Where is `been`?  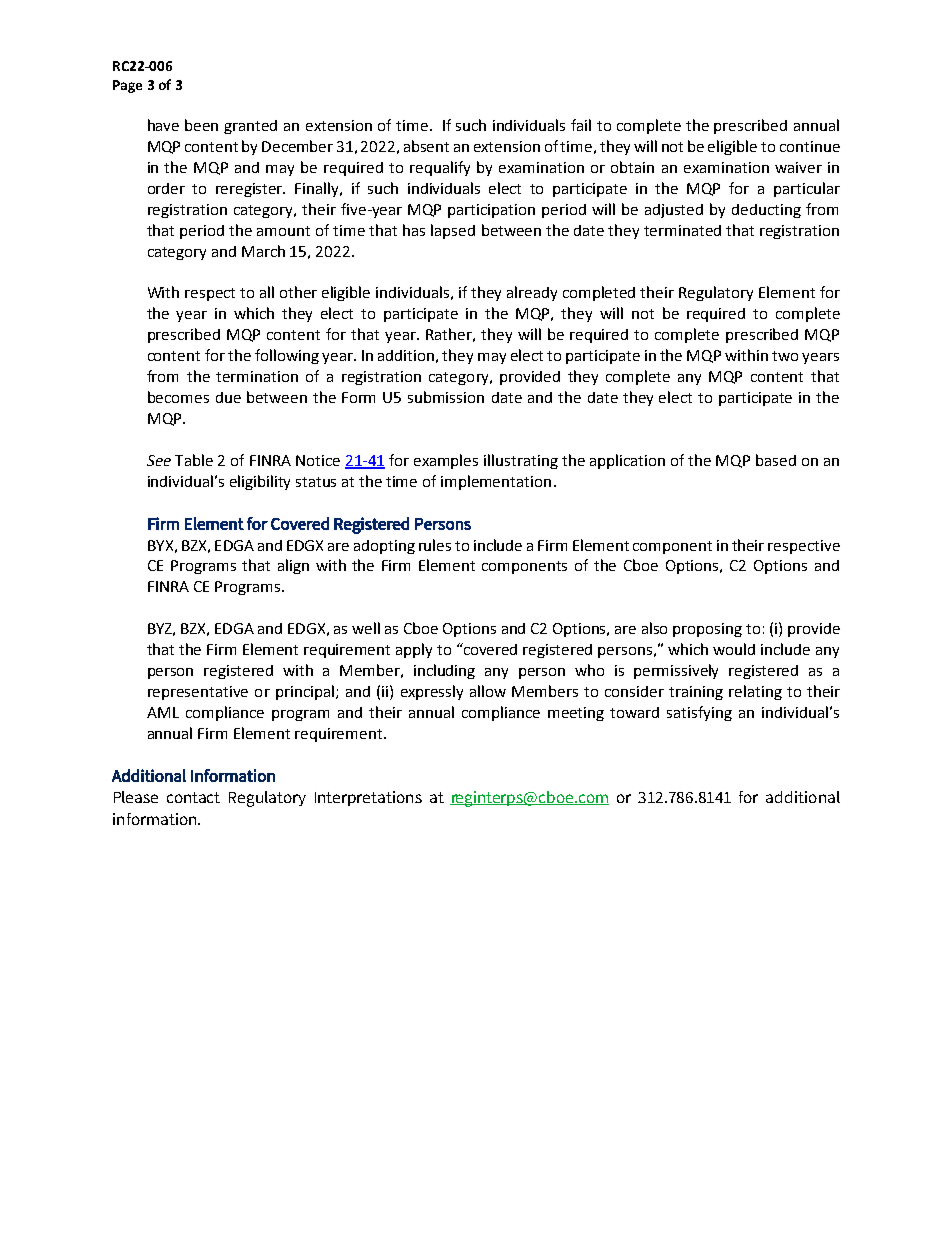 been is located at coordinates (201, 125).
